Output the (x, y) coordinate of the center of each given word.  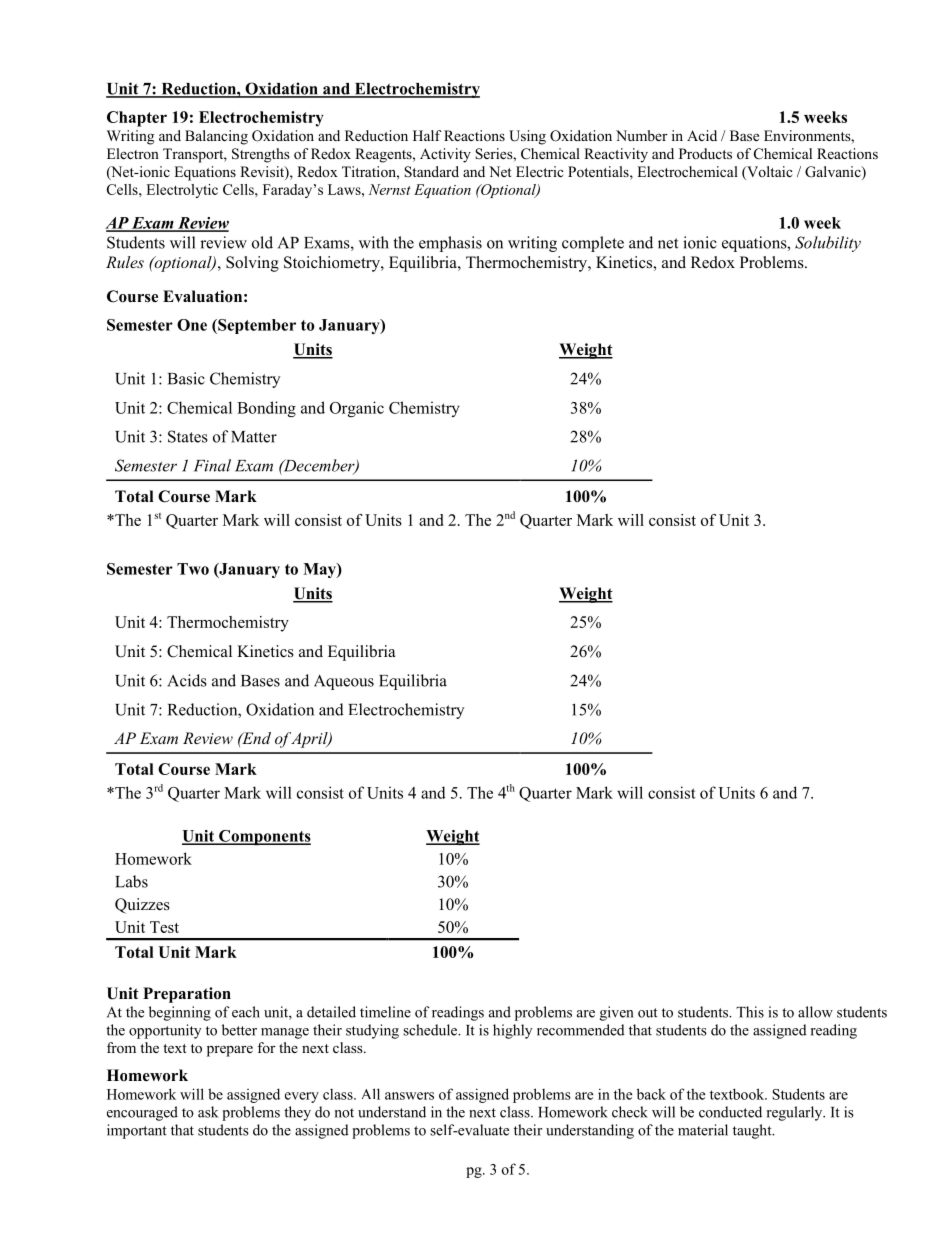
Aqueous (344, 682)
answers (409, 1096)
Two (193, 569)
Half (427, 135)
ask (208, 1112)
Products (705, 153)
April (310, 740)
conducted (730, 1112)
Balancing (216, 137)
